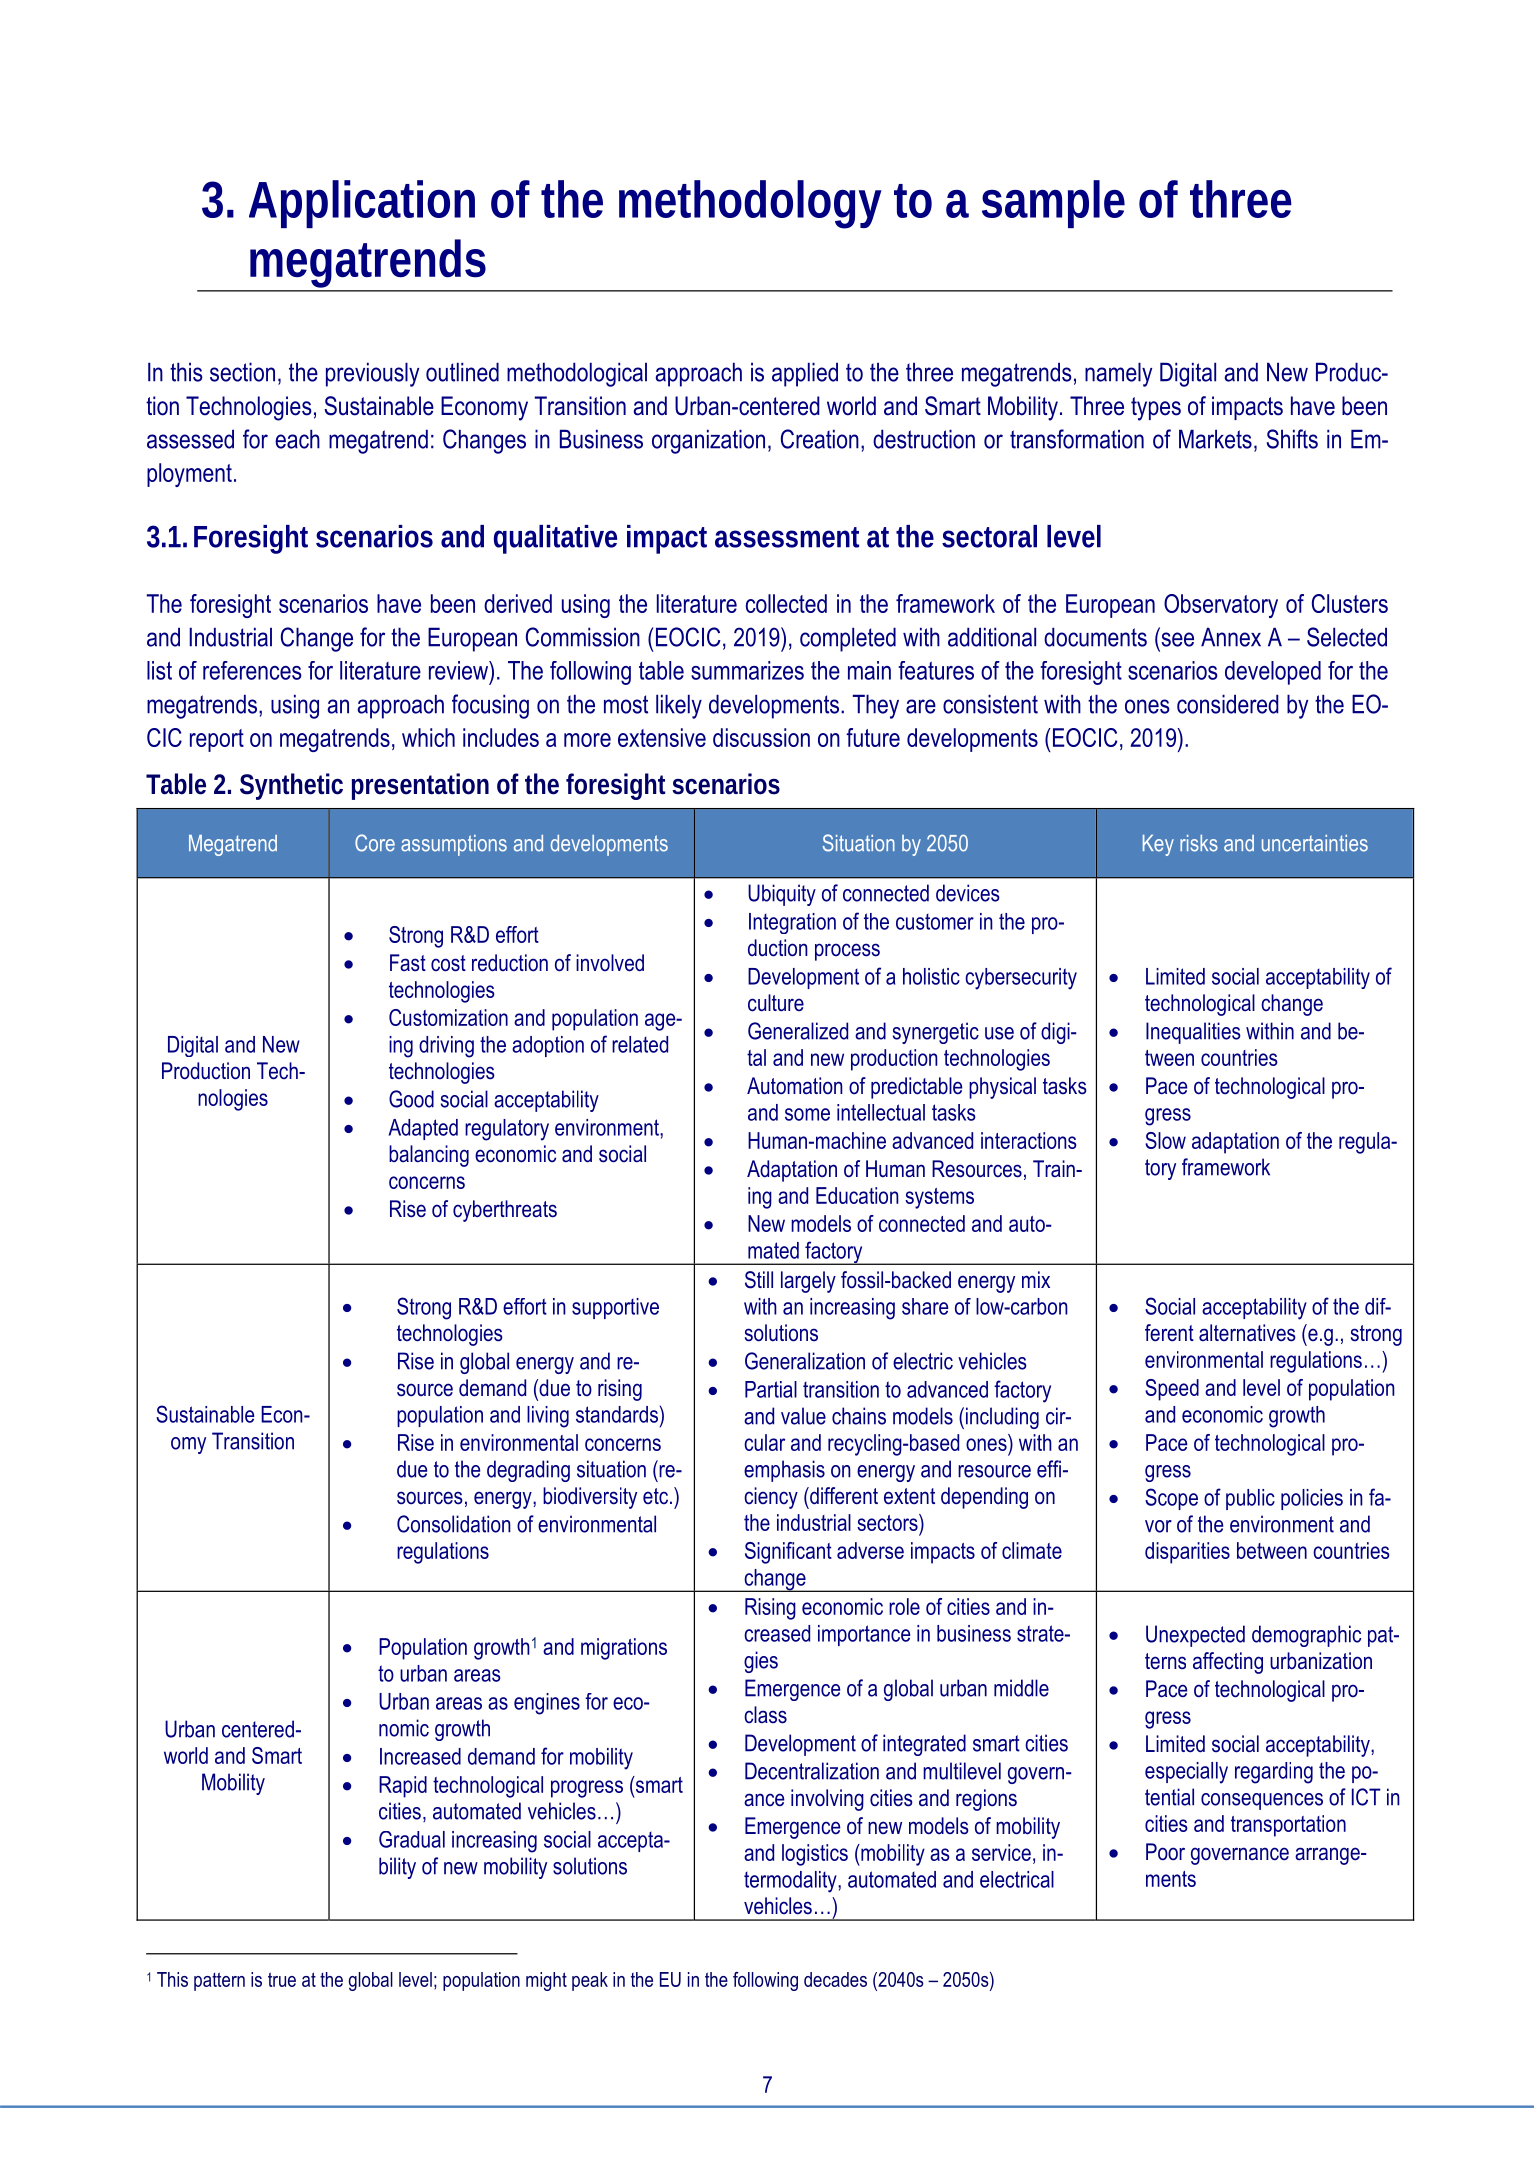 The height and width of the image is (2170, 1534). What do you see at coordinates (1053, 204) in the image?
I see `sample` at bounding box center [1053, 204].
